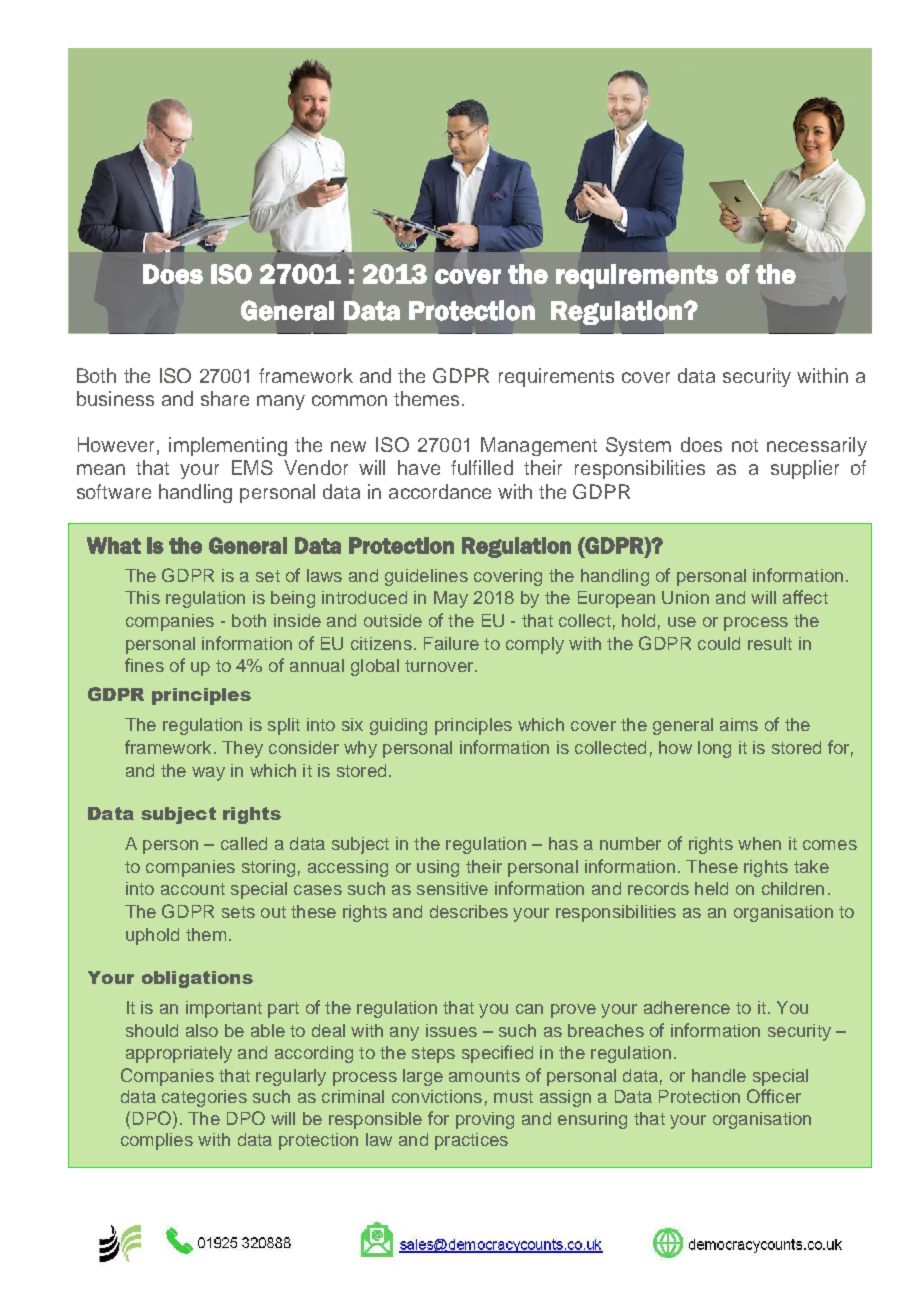 The image size is (924, 1307). What do you see at coordinates (745, 445) in the screenshot?
I see `not` at bounding box center [745, 445].
